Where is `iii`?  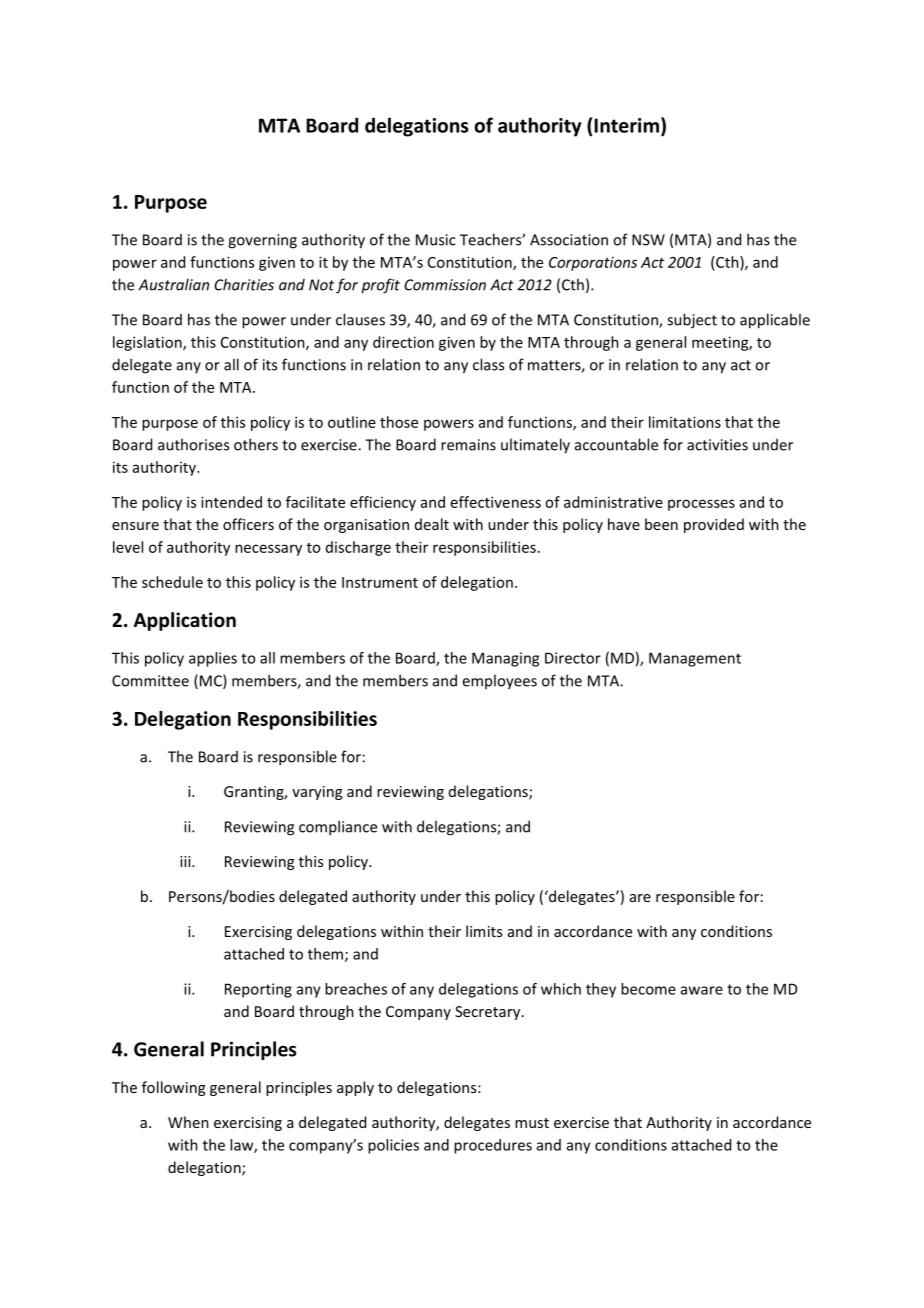
iii is located at coordinates (186, 861).
